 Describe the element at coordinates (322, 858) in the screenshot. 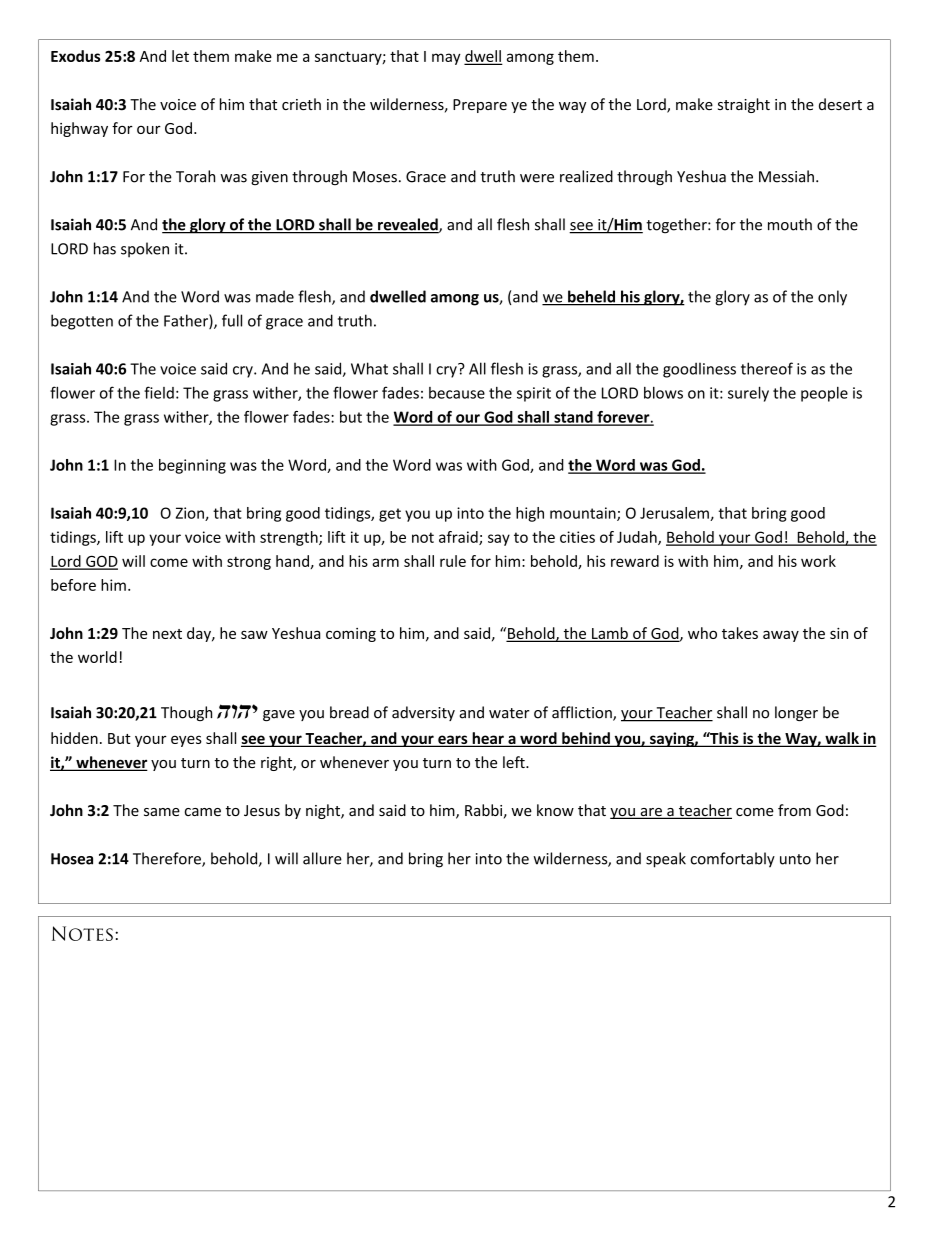

I see `allure` at that location.
